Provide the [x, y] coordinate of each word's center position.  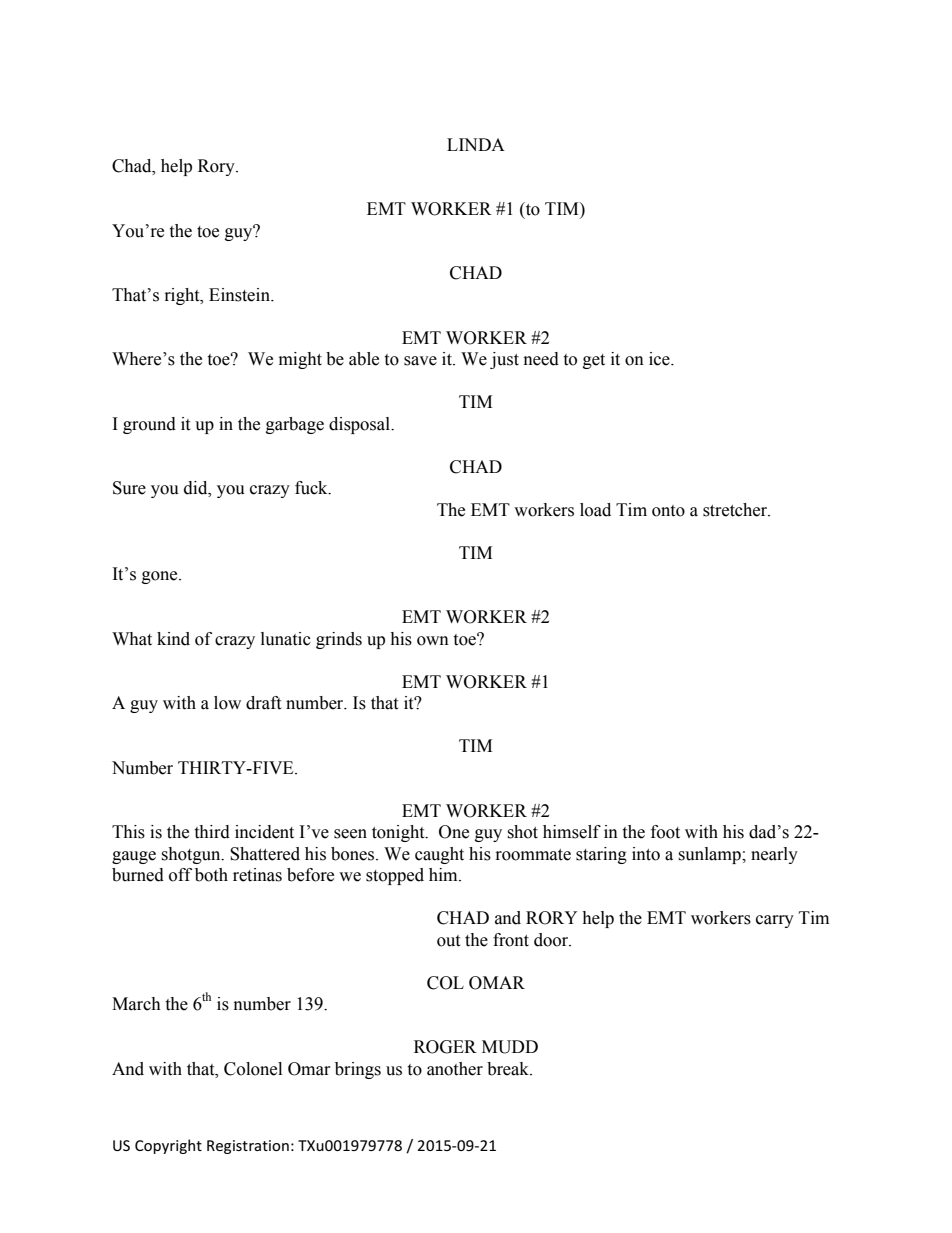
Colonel [253, 1069]
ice [660, 359]
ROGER [445, 1047]
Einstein [241, 295]
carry [775, 921]
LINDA [476, 144]
